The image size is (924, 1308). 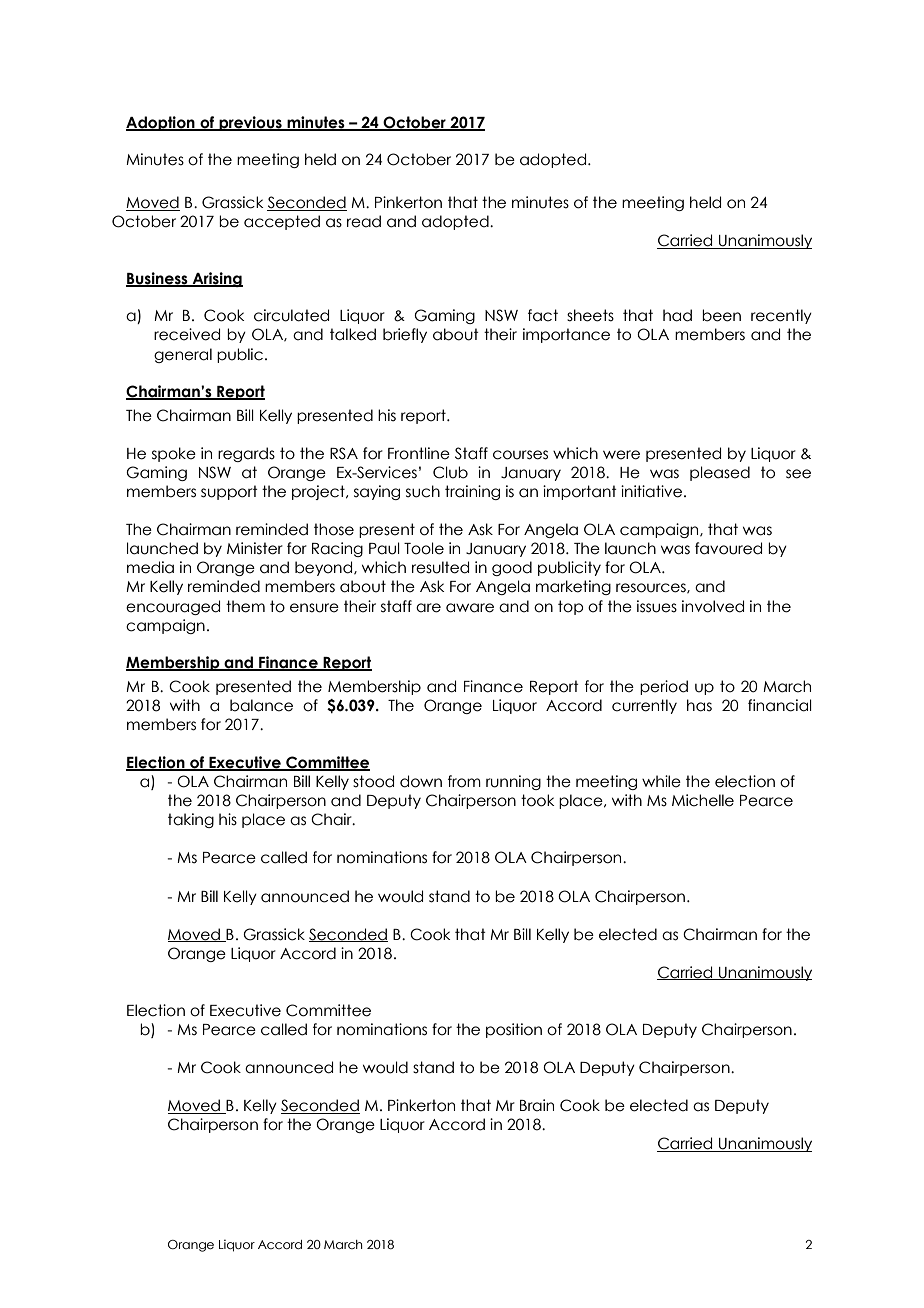 I want to click on involved, so click(x=713, y=606).
